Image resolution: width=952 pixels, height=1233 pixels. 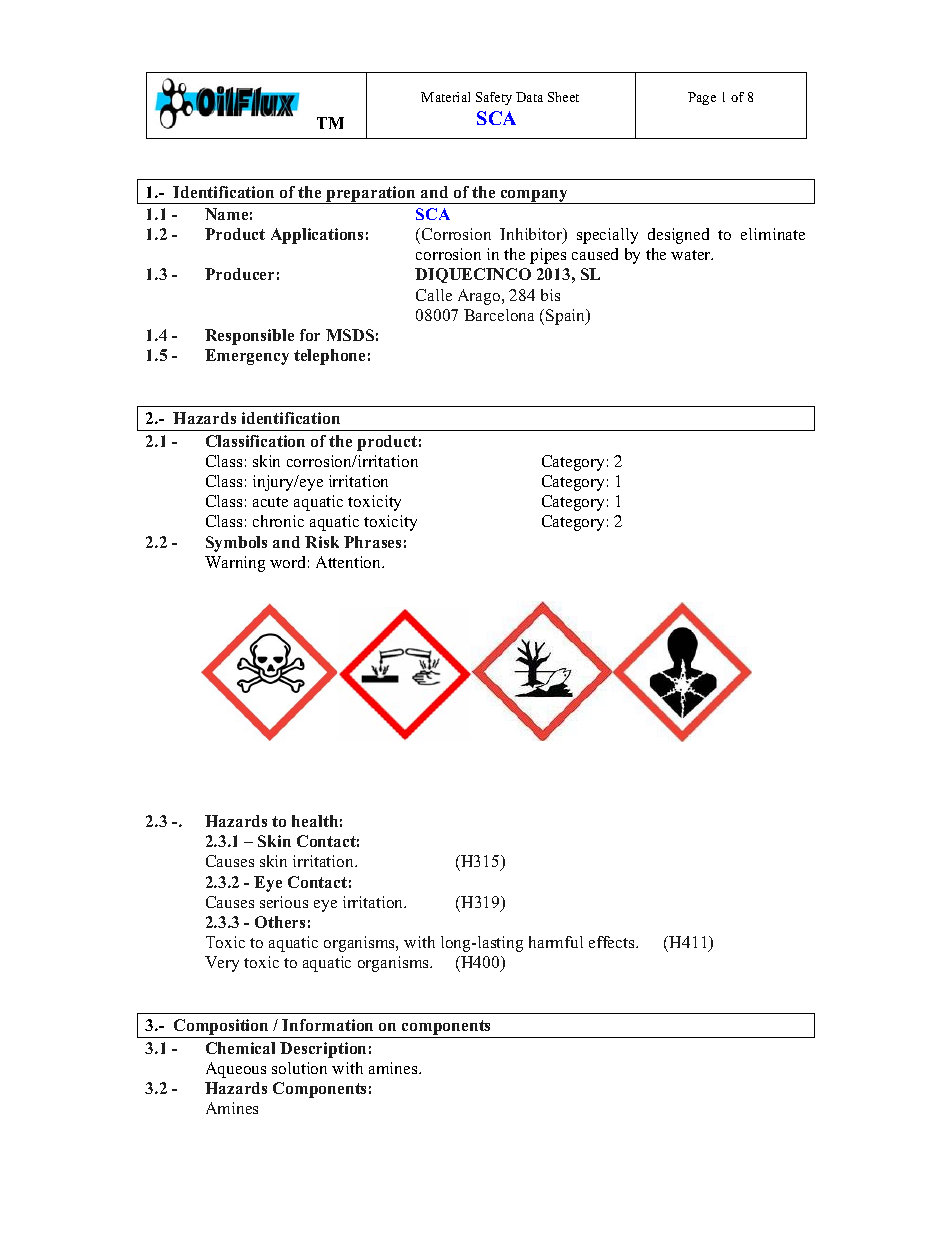 What do you see at coordinates (299, 1068) in the document?
I see `solution` at bounding box center [299, 1068].
